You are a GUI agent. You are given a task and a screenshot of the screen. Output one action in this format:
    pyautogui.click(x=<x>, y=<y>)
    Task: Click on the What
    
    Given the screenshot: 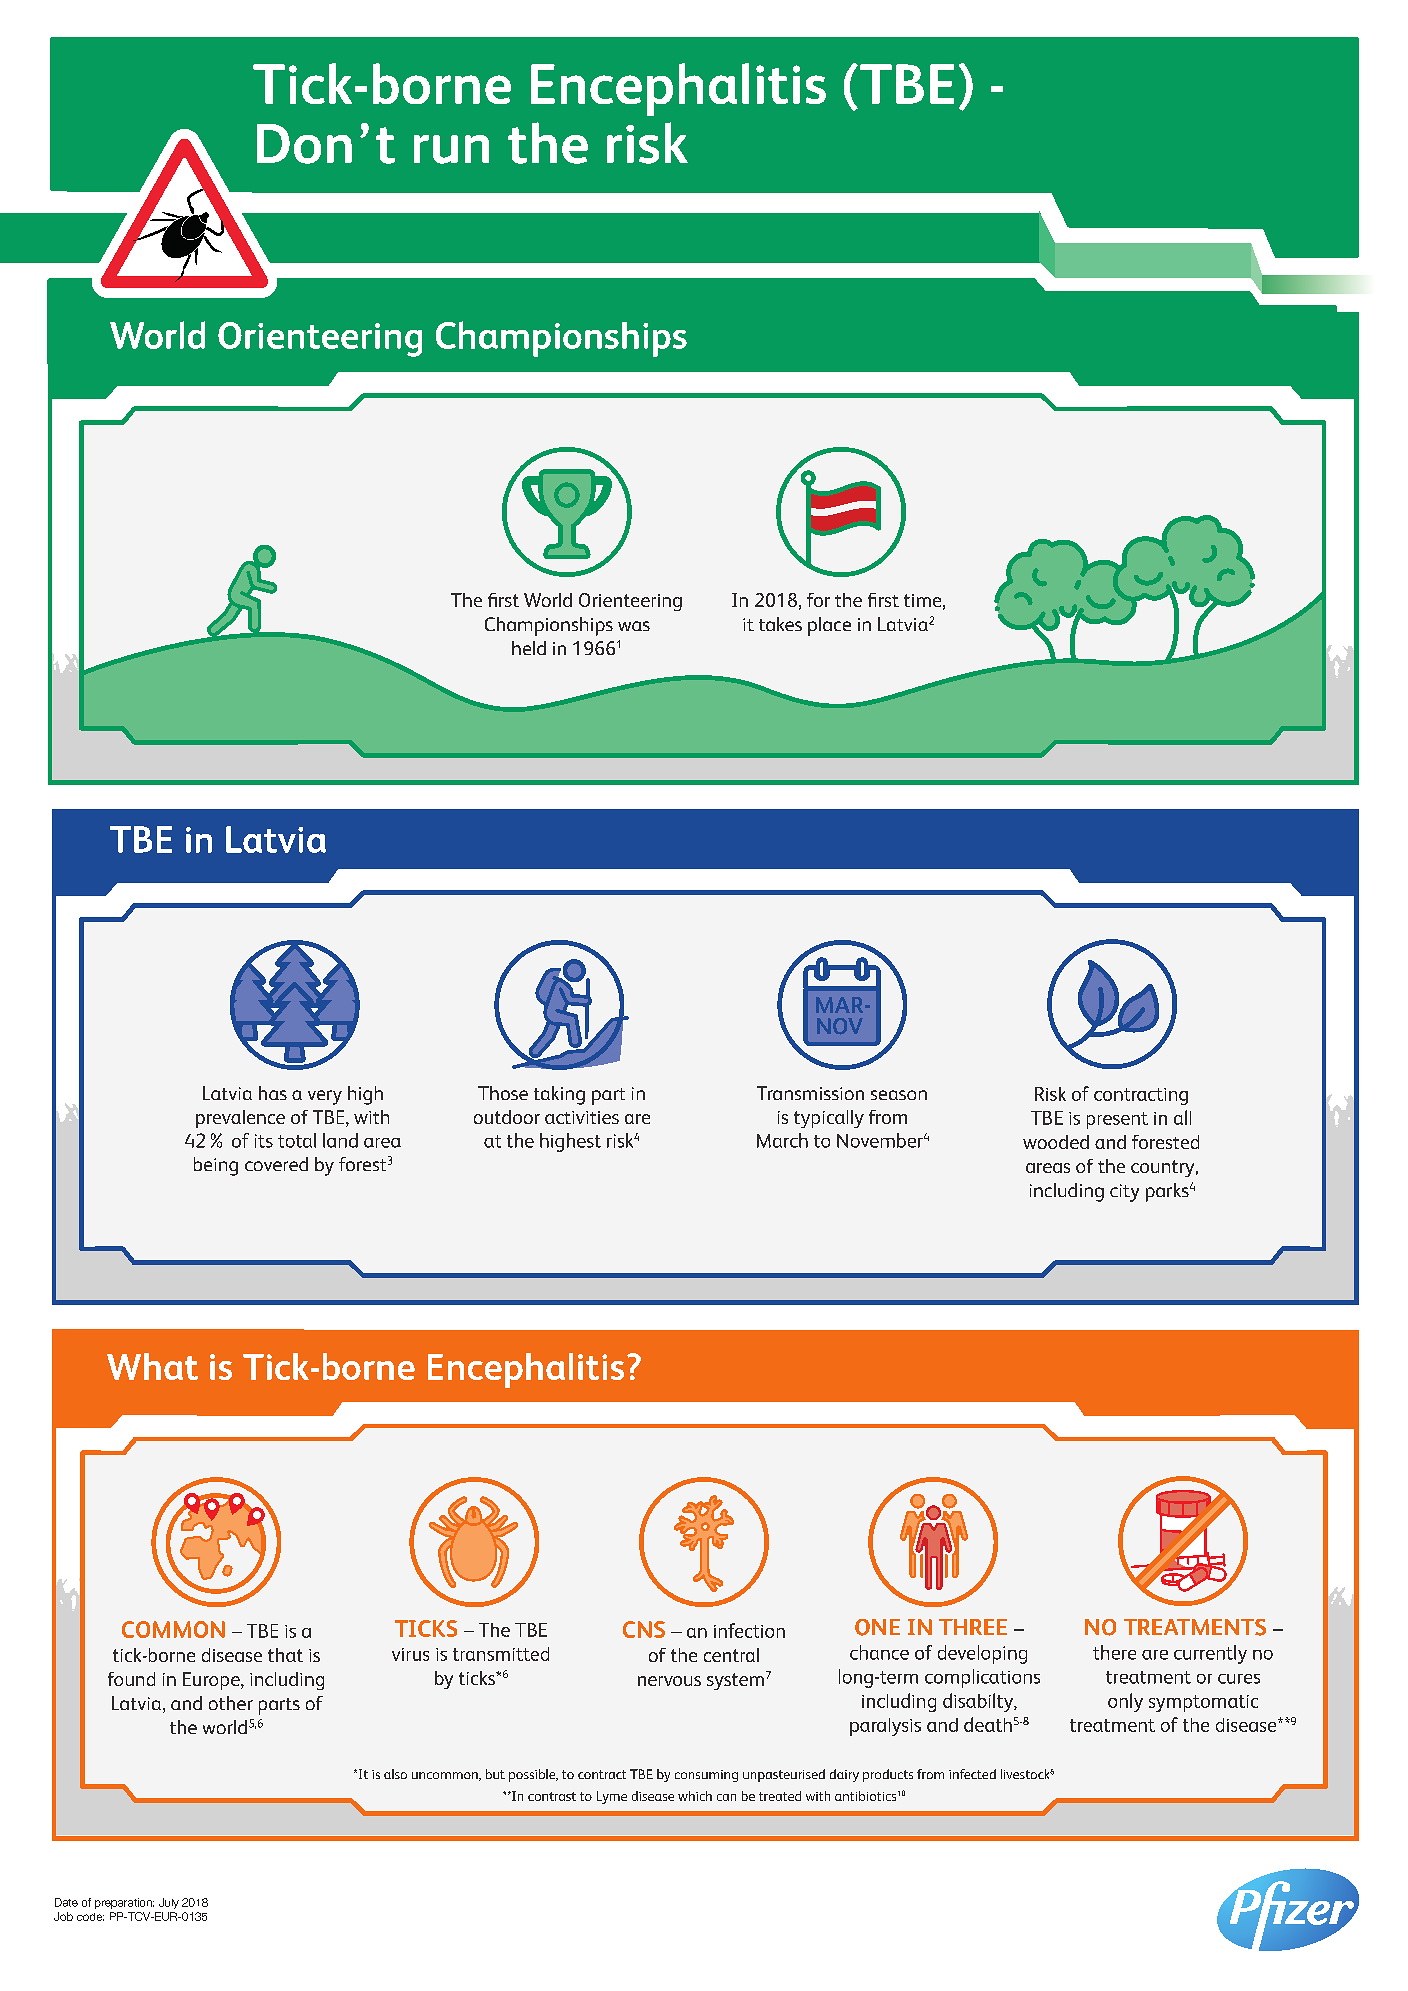 What is the action you would take?
    pyautogui.click(x=152, y=1366)
